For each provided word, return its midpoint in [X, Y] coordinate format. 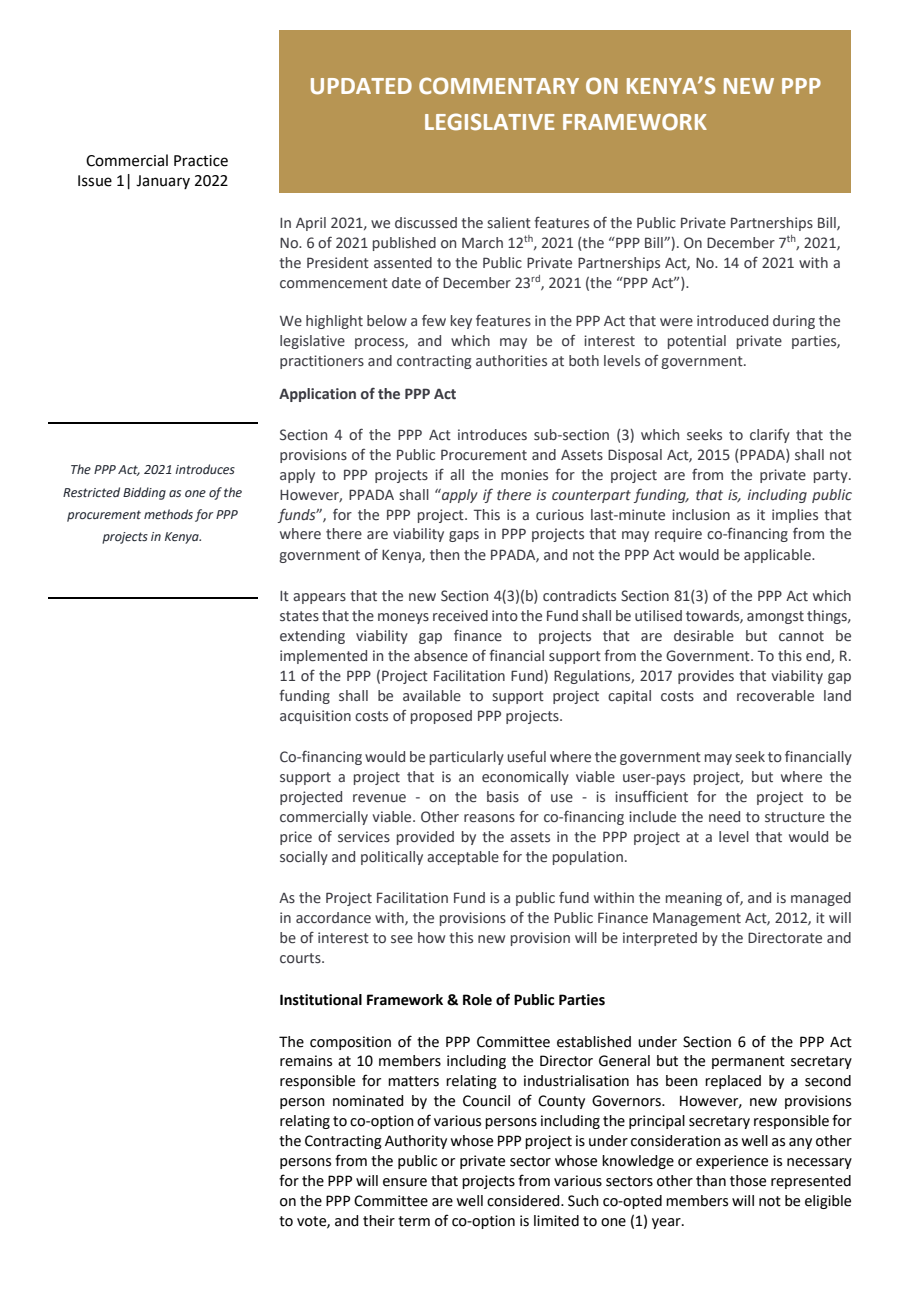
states [299, 616]
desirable [704, 636]
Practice [201, 161]
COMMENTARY [499, 86]
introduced [732, 321]
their [379, 1221]
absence [441, 656]
